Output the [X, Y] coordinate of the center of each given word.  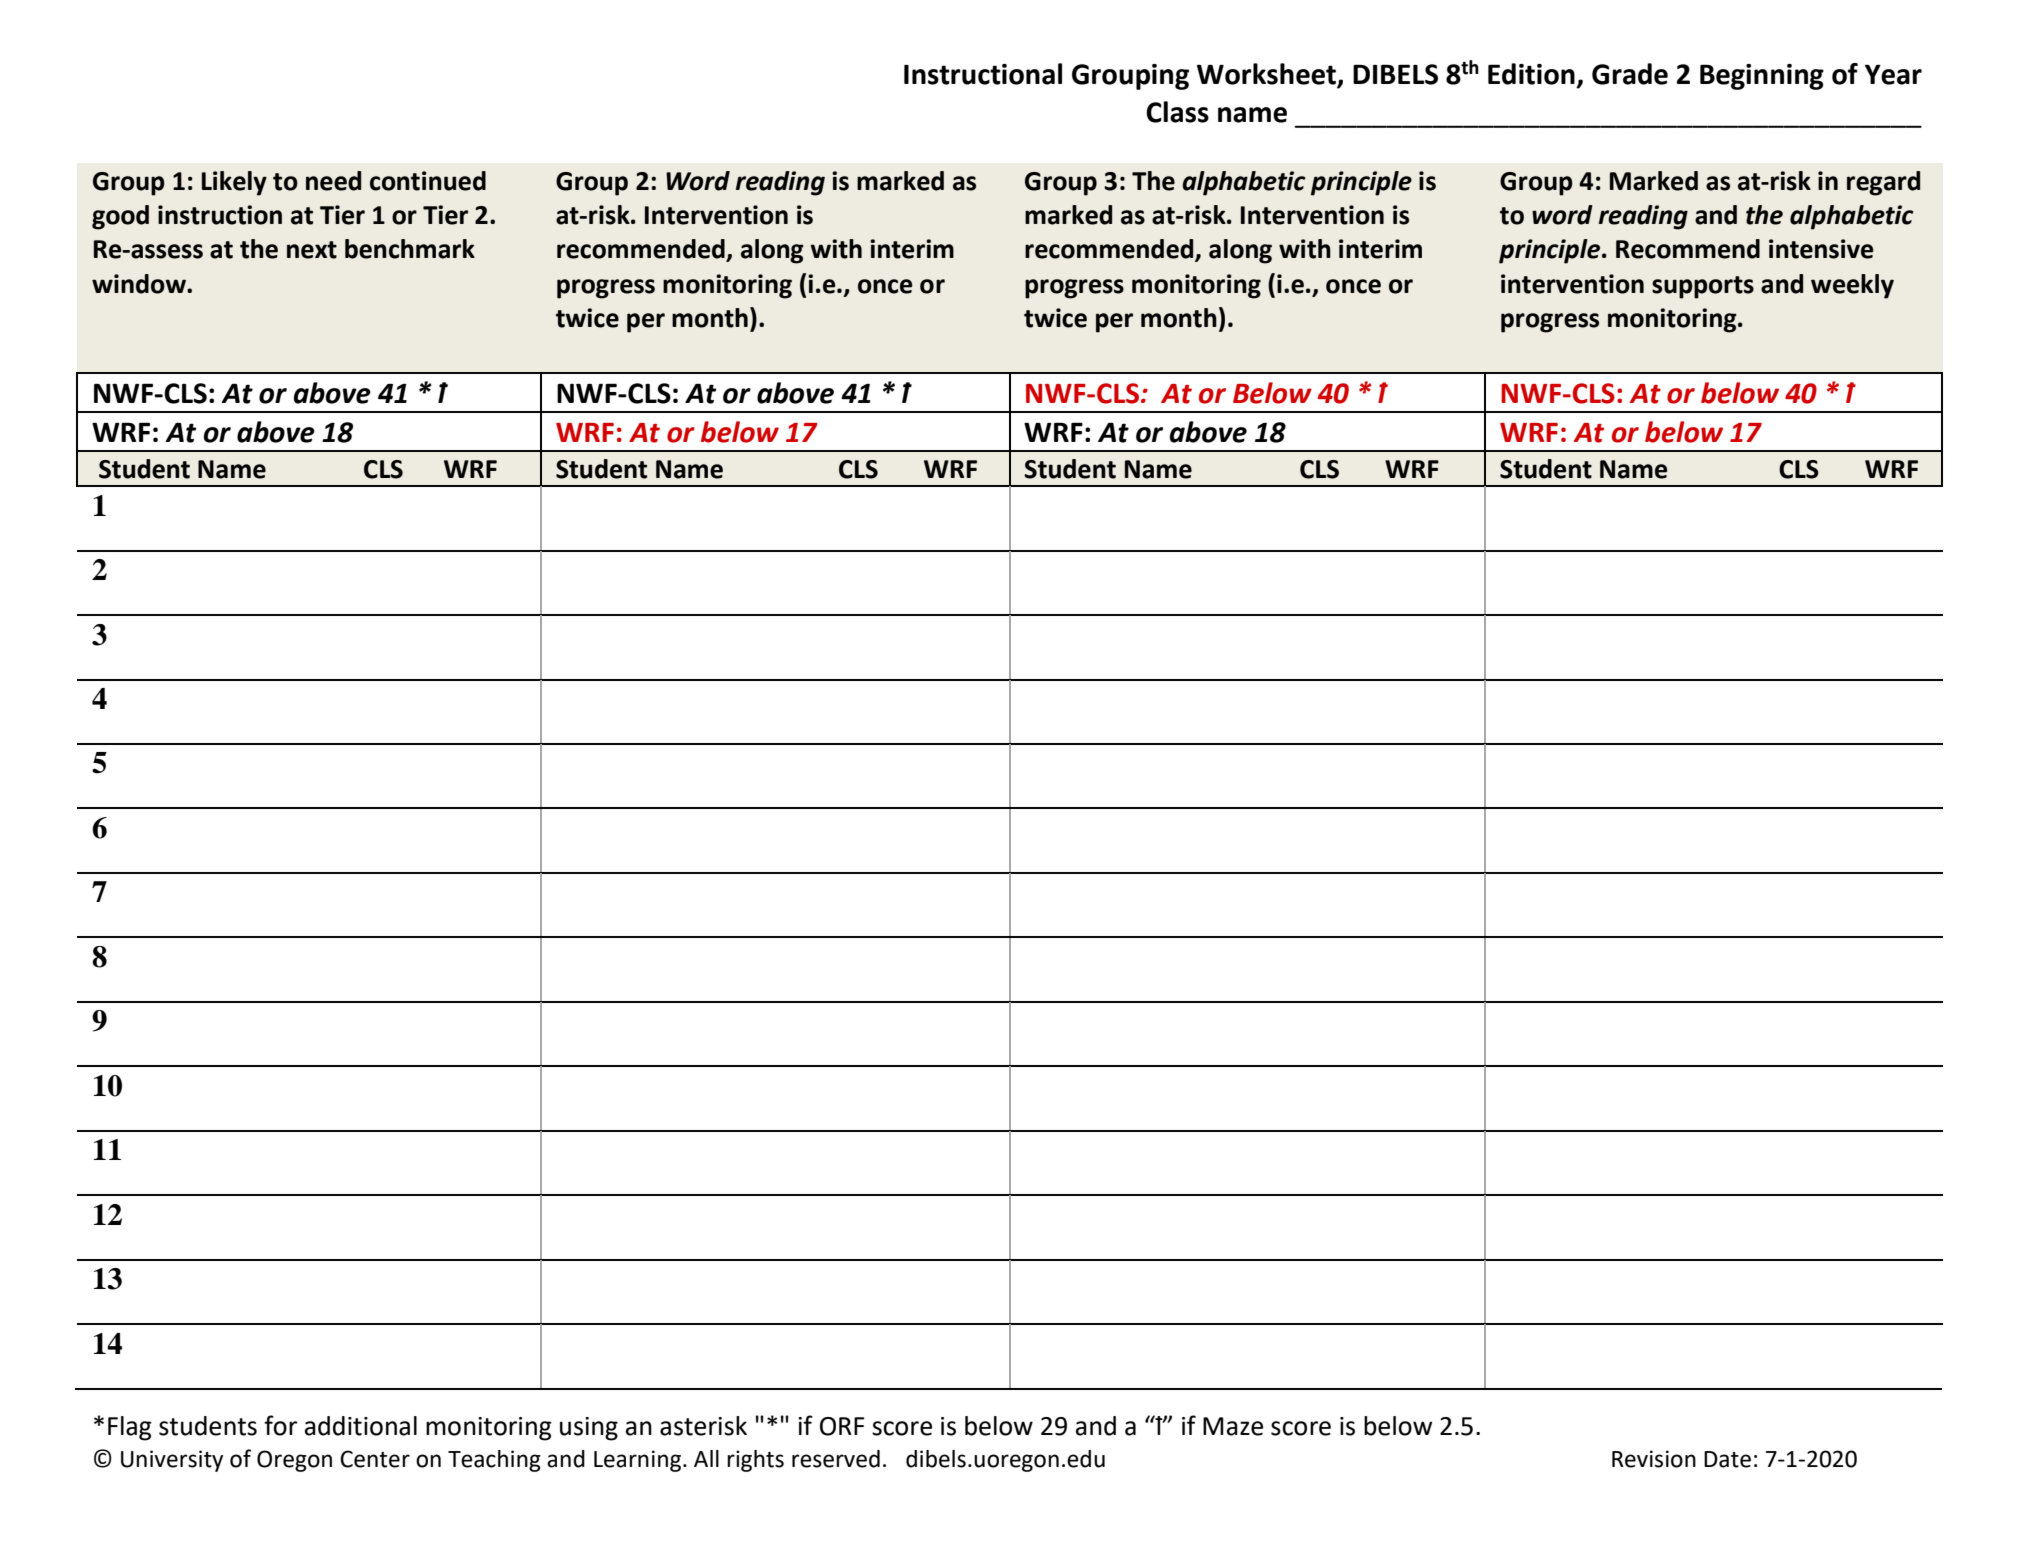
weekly [1852, 286]
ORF [842, 1426]
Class [1177, 112]
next [312, 250]
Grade [1630, 74]
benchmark [410, 249]
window [140, 284]
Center [375, 1459]
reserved [836, 1459]
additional [361, 1426]
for [280, 1425]
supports [1703, 287]
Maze [1233, 1426]
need [333, 181]
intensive [1821, 249]
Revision [1654, 1459]
